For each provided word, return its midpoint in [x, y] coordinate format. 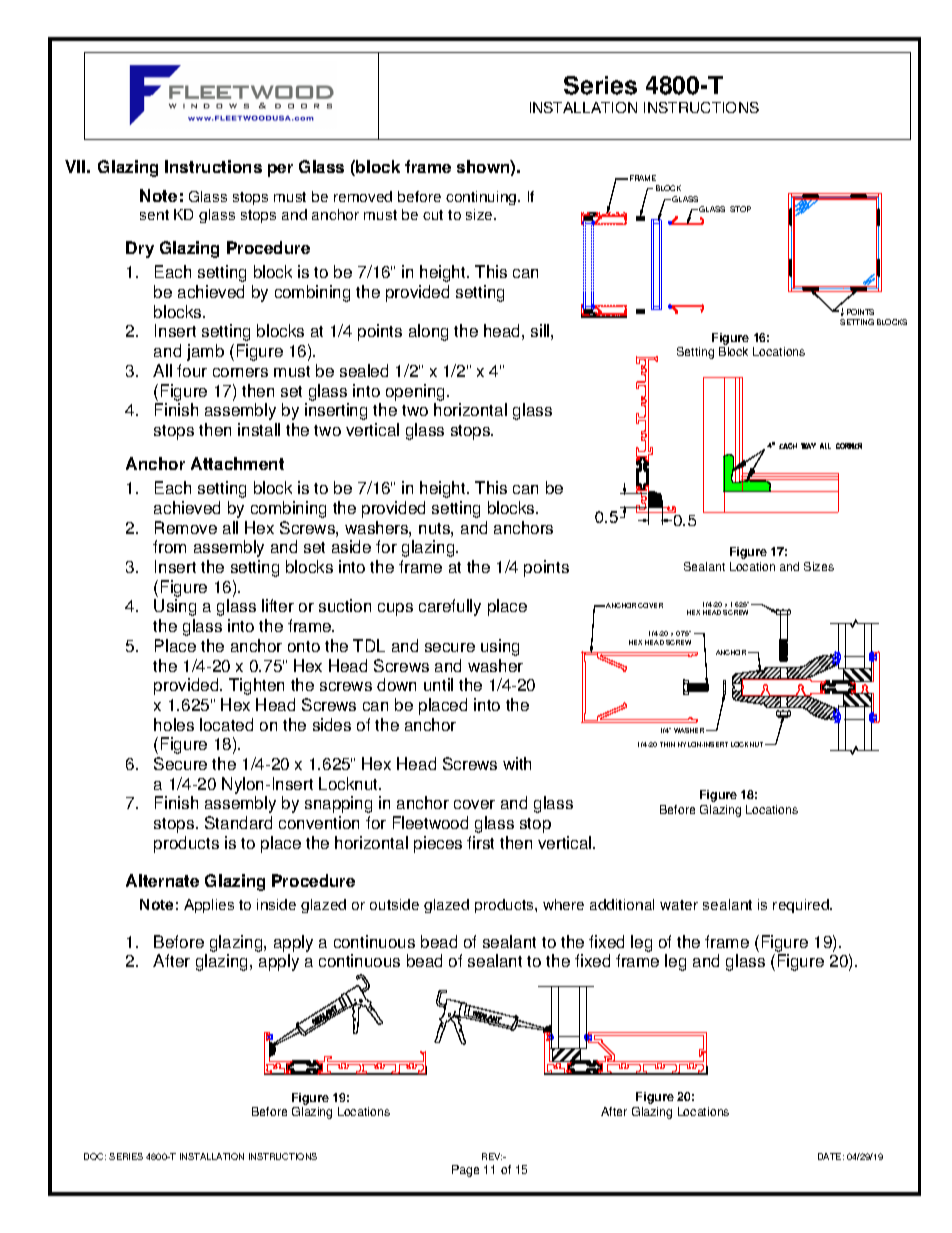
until [438, 684]
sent [154, 215]
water [679, 905]
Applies [209, 906]
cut [433, 215]
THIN [667, 744]
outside [394, 904]
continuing [482, 198]
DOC [95, 1156]
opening [417, 392]
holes [174, 724]
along [428, 332]
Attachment [237, 463]
